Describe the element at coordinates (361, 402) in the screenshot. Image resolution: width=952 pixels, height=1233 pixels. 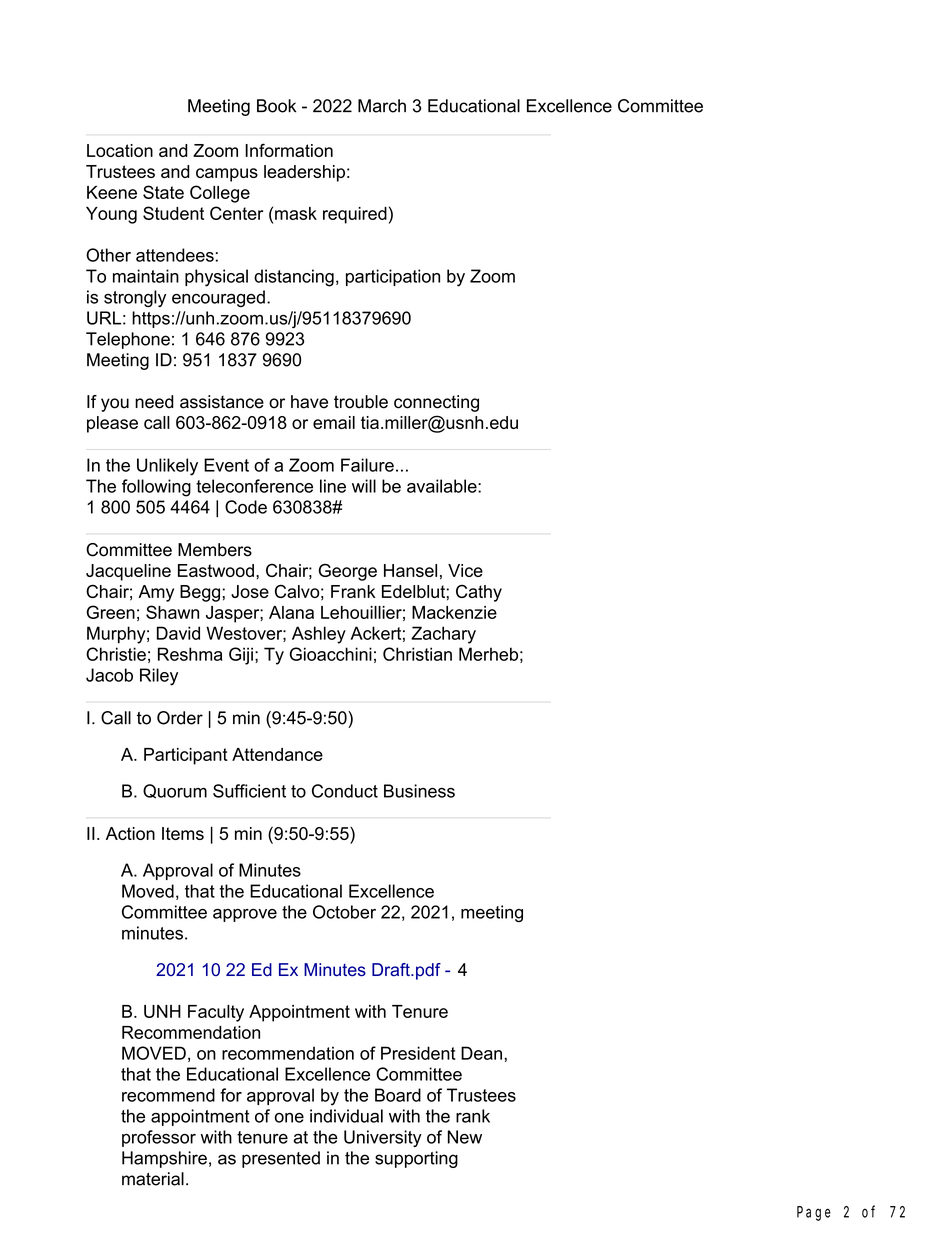
I see `trouble` at that location.
